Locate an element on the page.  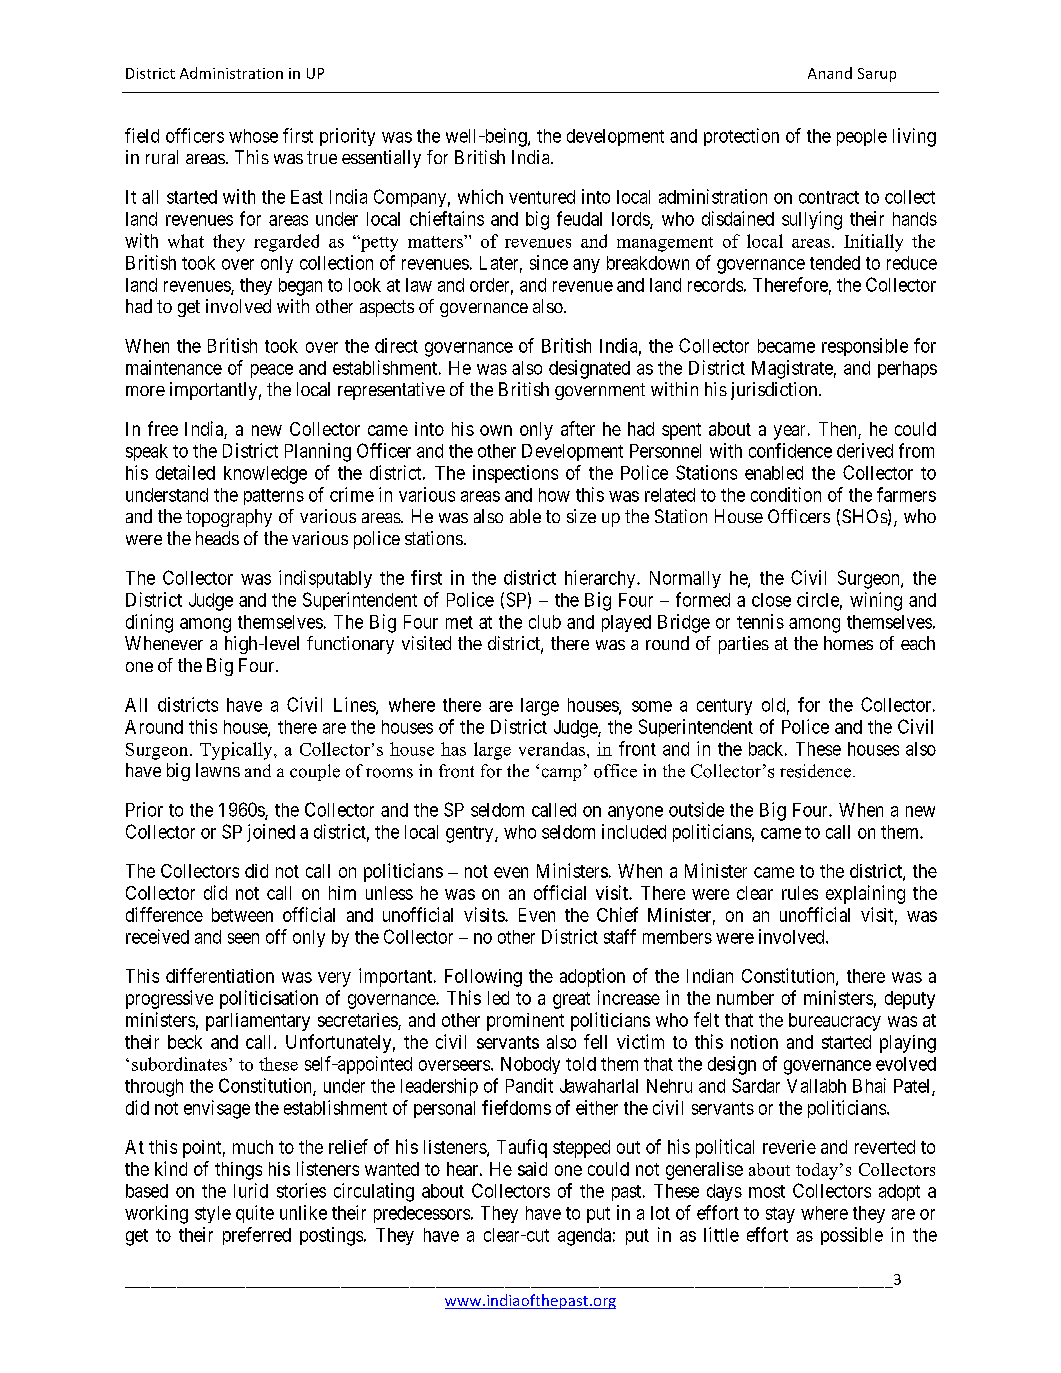
lurid is located at coordinates (251, 1190).
